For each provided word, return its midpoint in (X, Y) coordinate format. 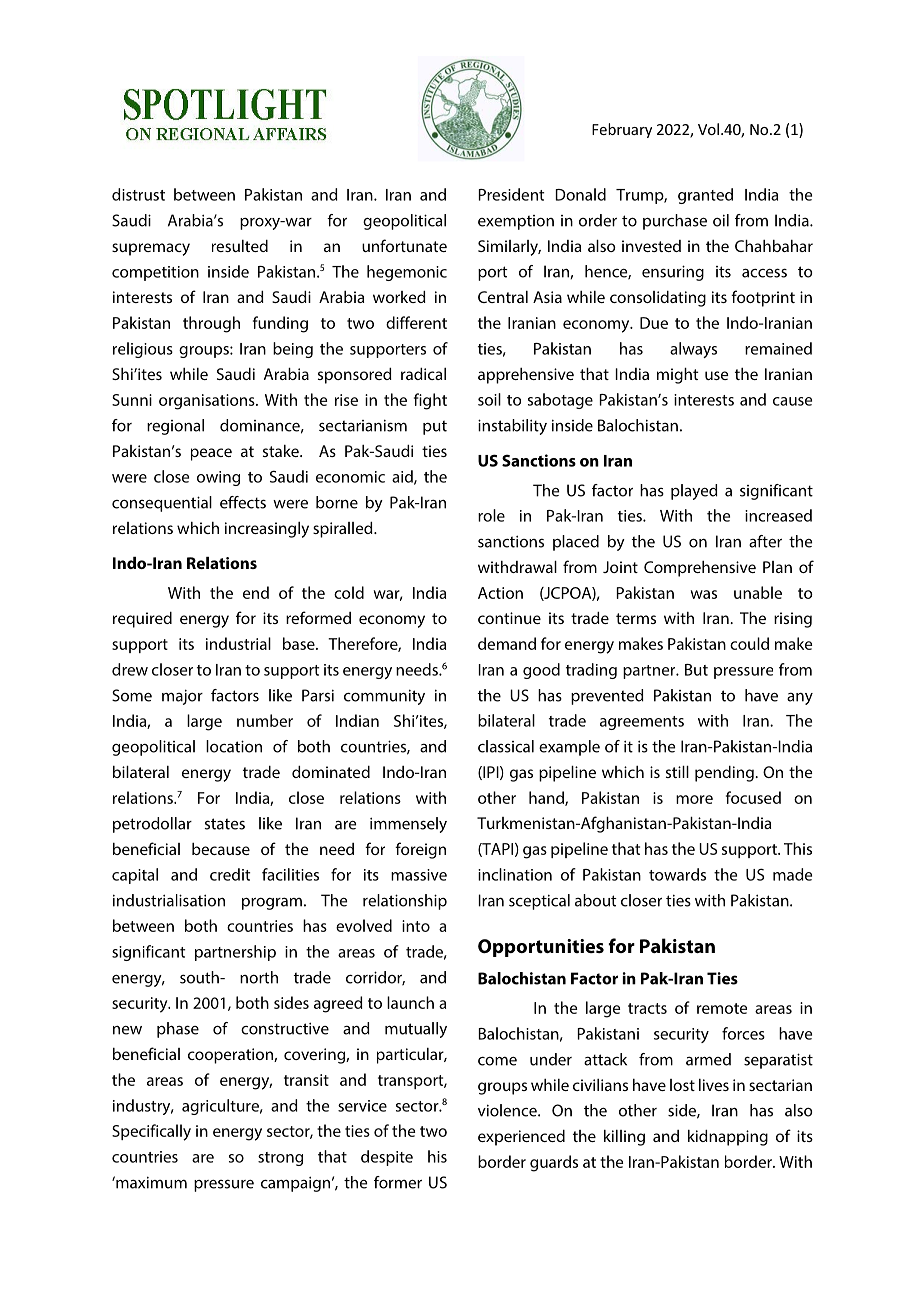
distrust (138, 194)
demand (507, 643)
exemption (516, 222)
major (182, 697)
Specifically (151, 1132)
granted (705, 196)
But (696, 670)
